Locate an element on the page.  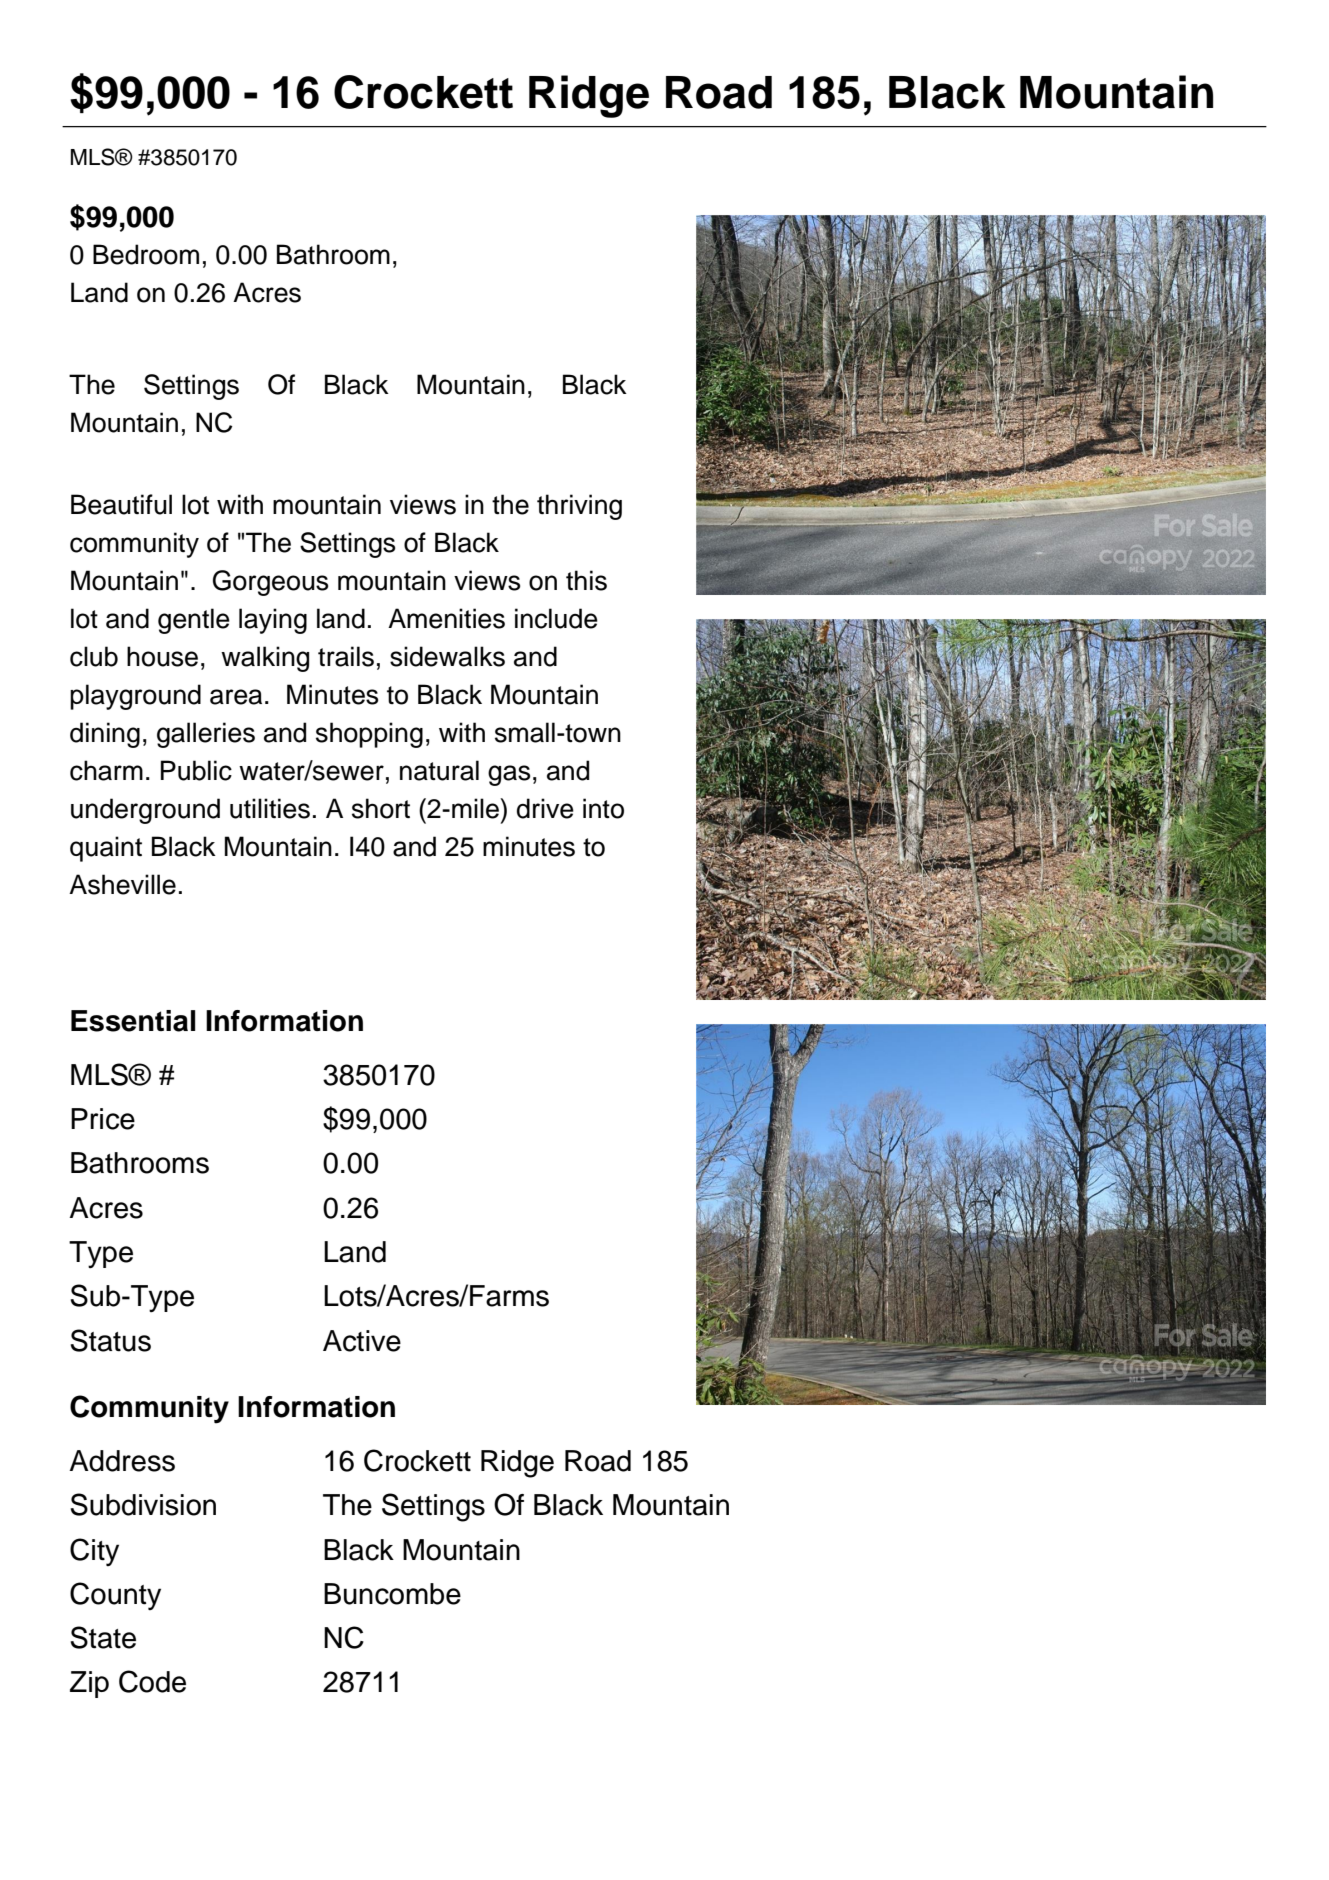
into is located at coordinates (603, 808).
